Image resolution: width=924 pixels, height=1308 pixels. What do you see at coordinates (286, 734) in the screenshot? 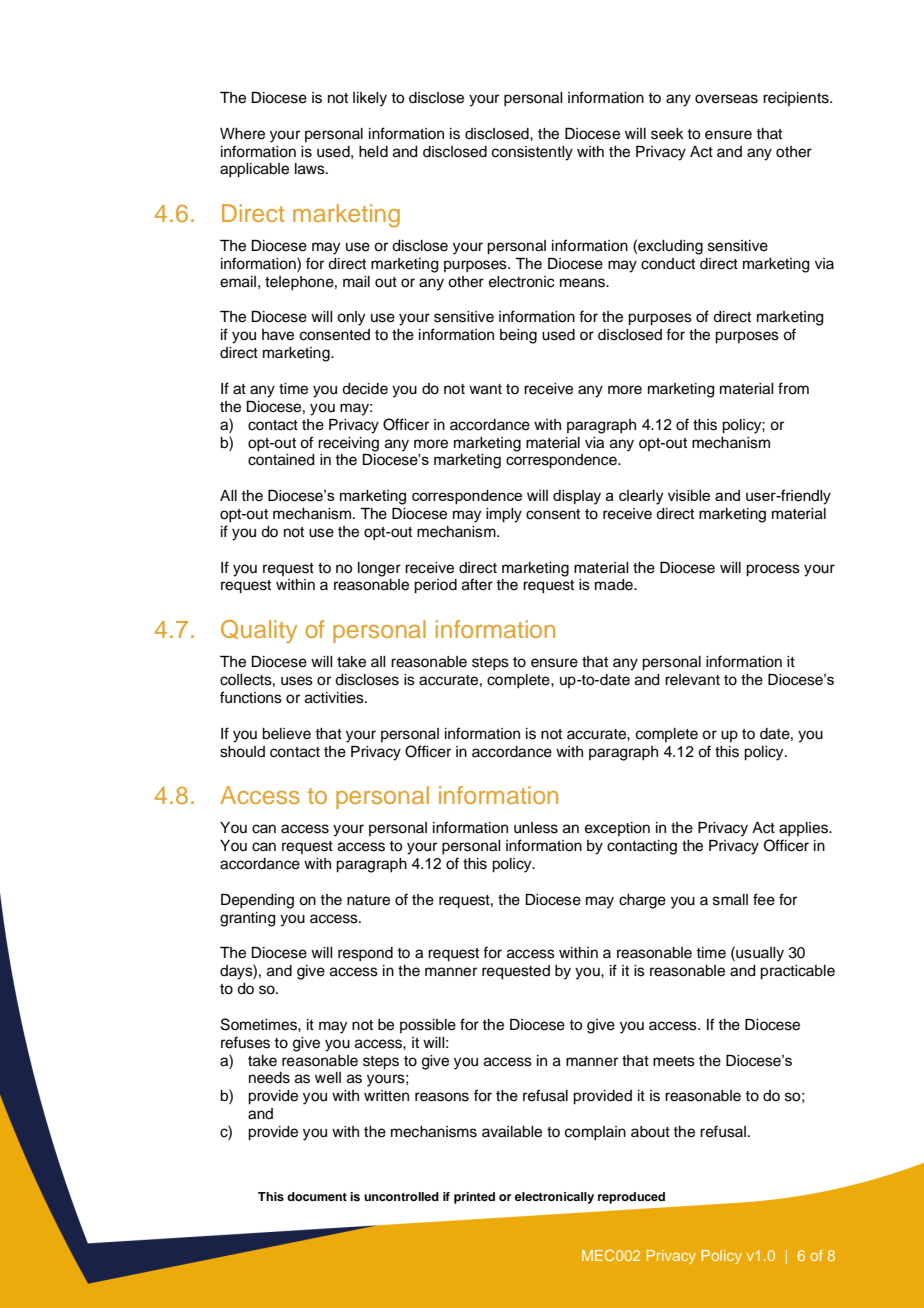
I see `believe` at bounding box center [286, 734].
